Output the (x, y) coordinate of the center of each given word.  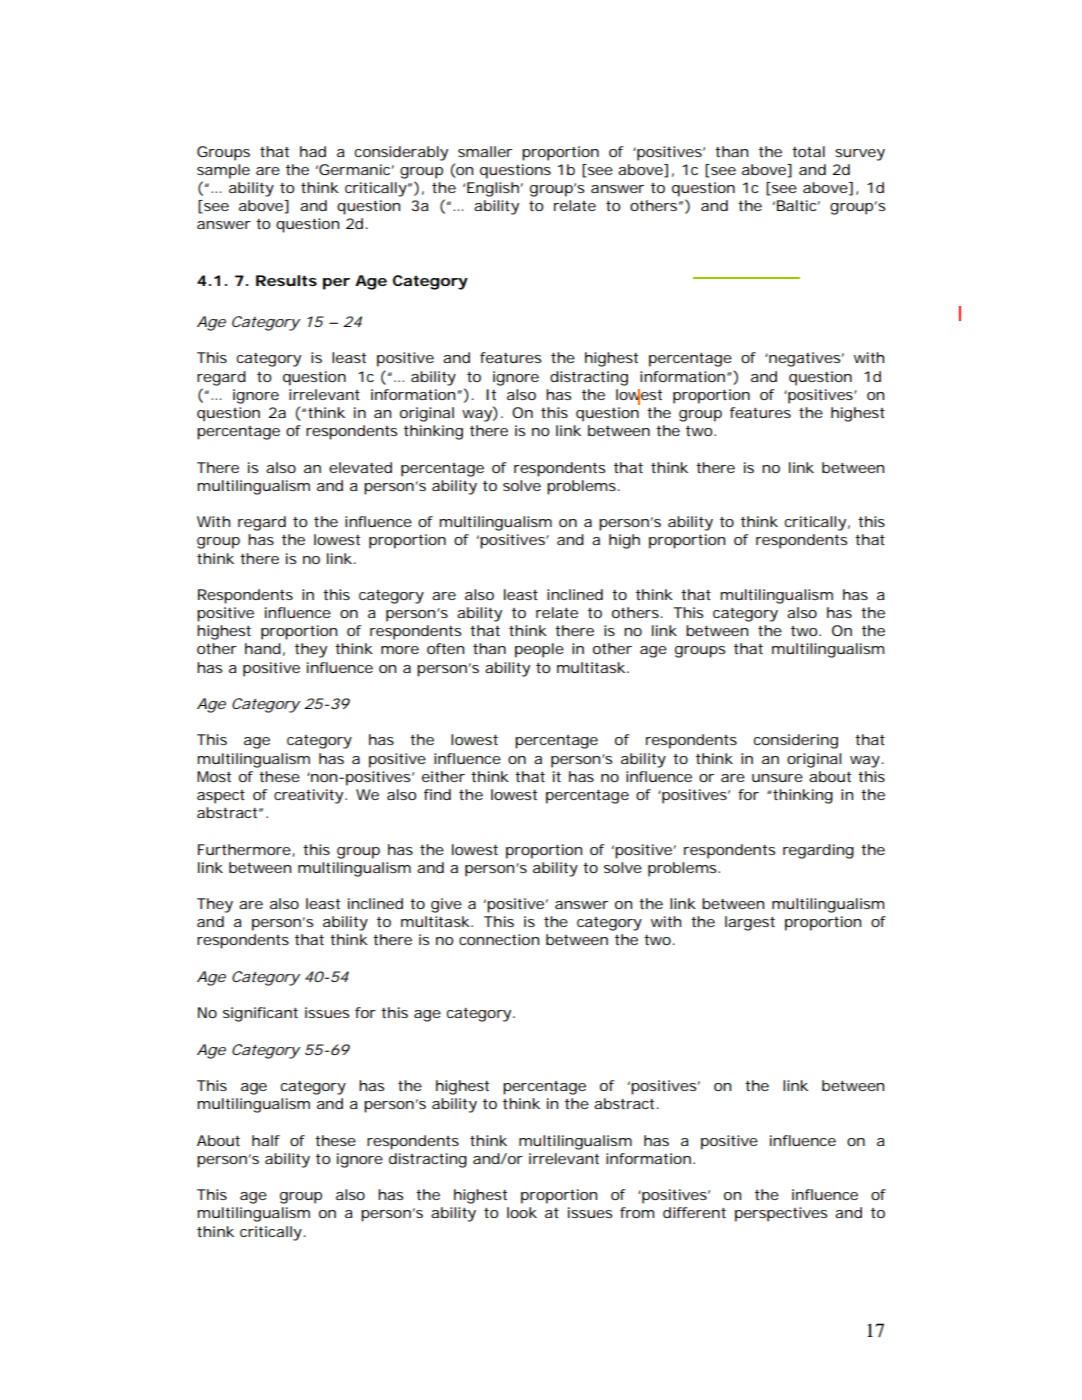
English (493, 189)
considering (796, 741)
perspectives (781, 1214)
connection (499, 939)
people (539, 650)
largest (750, 923)
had (313, 151)
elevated (360, 467)
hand (263, 648)
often (445, 648)
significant (260, 1014)
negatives (803, 359)
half (266, 1140)
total (808, 151)
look (522, 1212)
